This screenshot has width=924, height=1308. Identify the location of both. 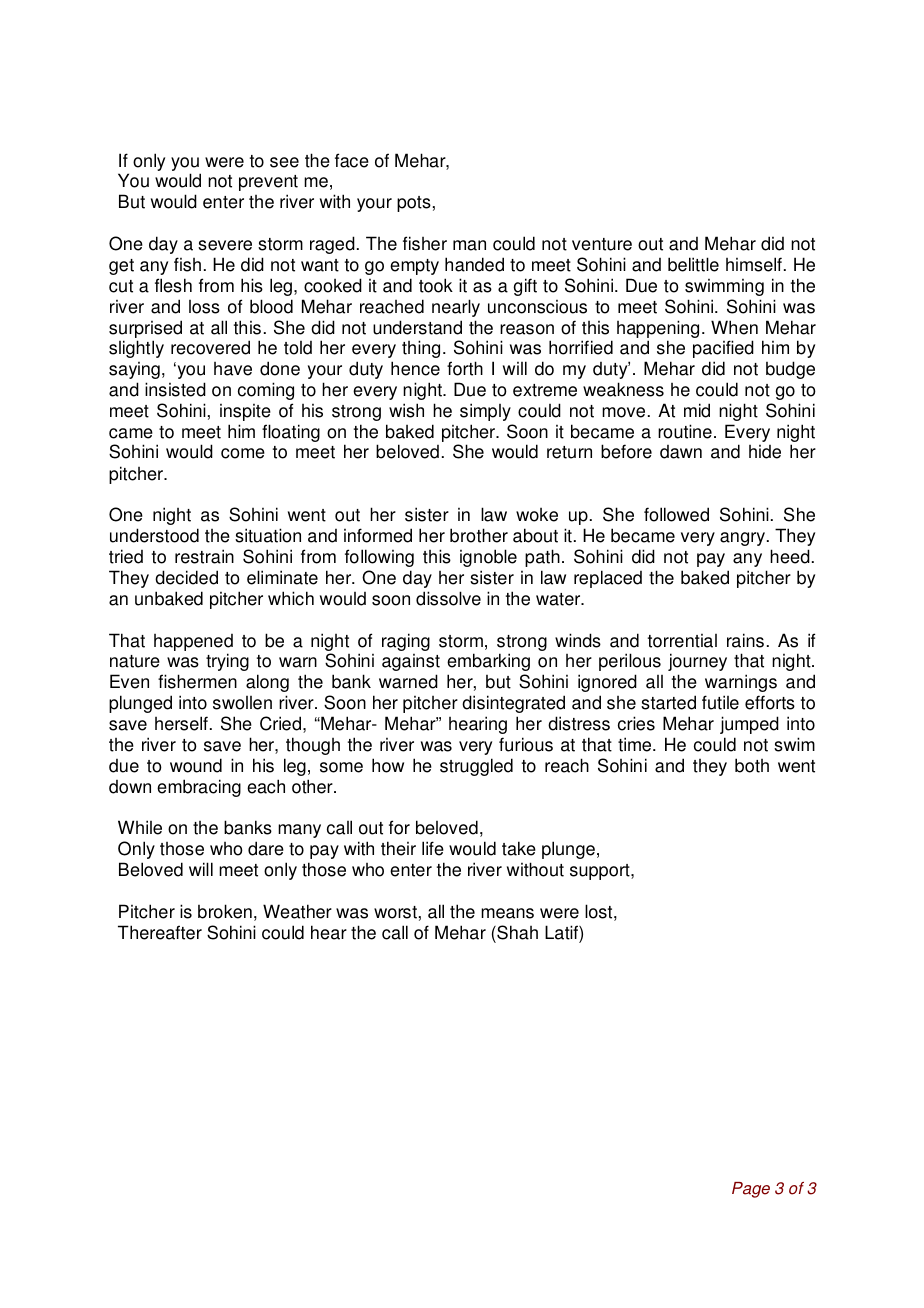
(752, 765).
